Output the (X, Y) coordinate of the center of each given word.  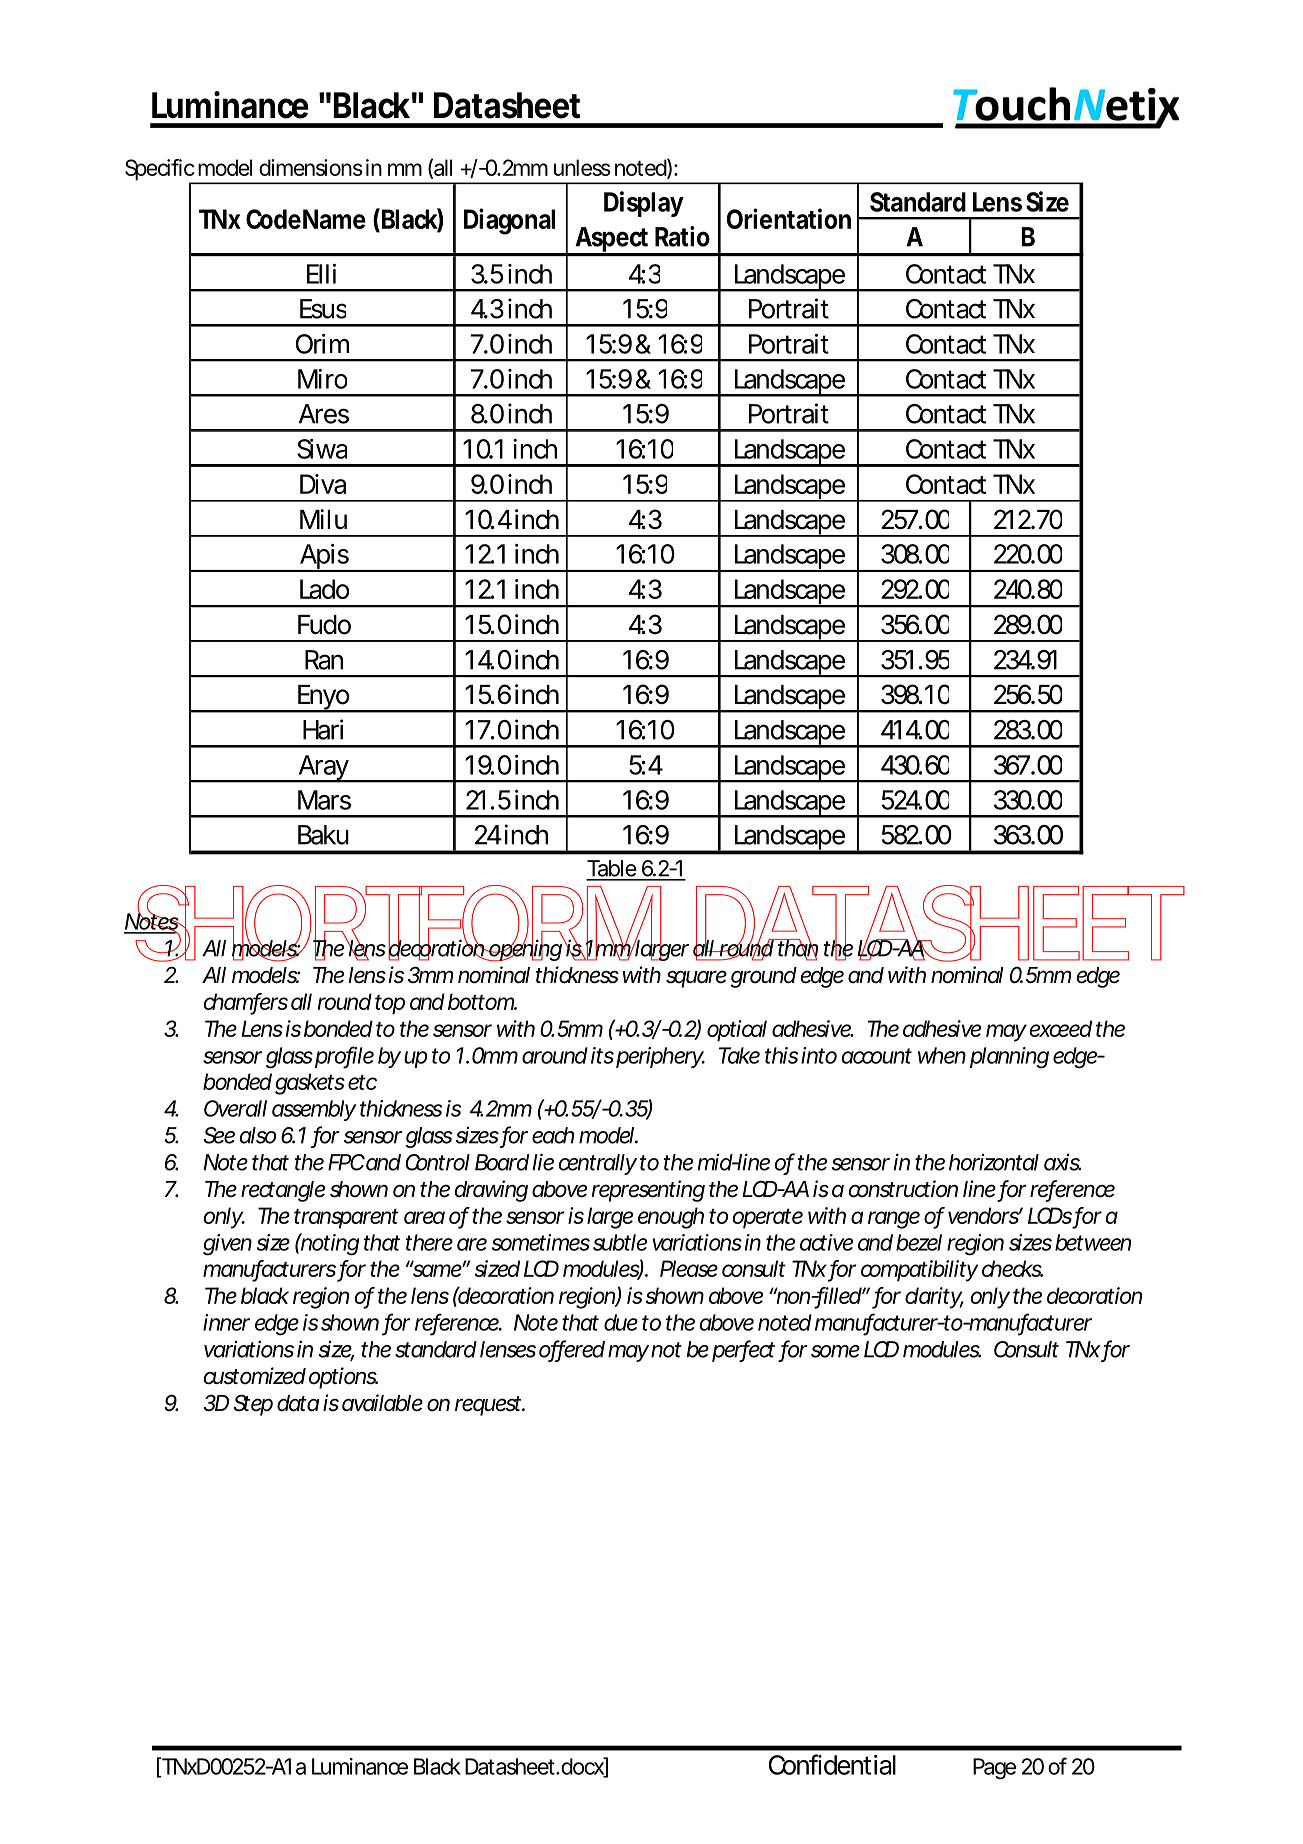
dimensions (311, 167)
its (602, 1055)
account (877, 1056)
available (382, 1403)
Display (643, 204)
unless (582, 167)
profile (344, 1057)
